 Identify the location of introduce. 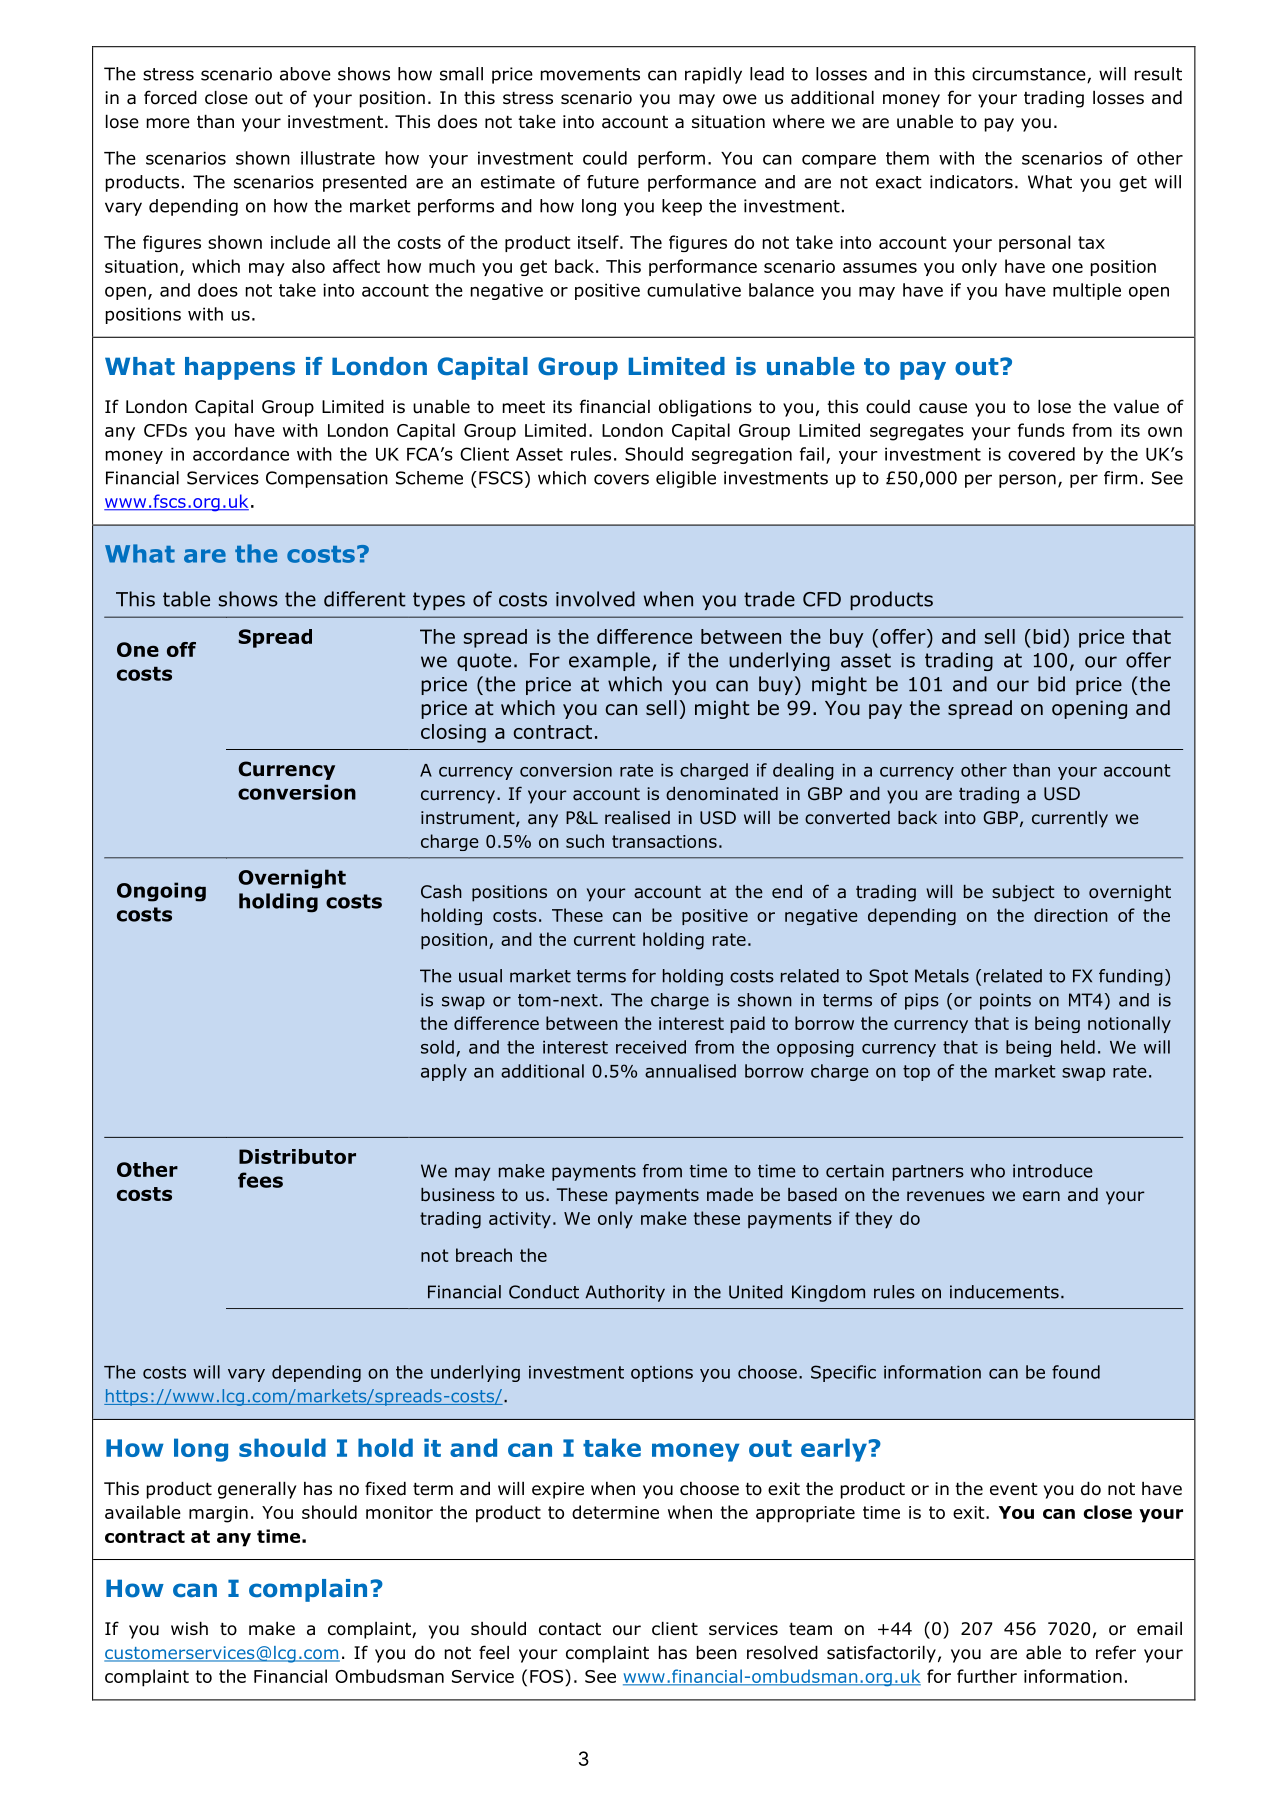
(1053, 1171).
